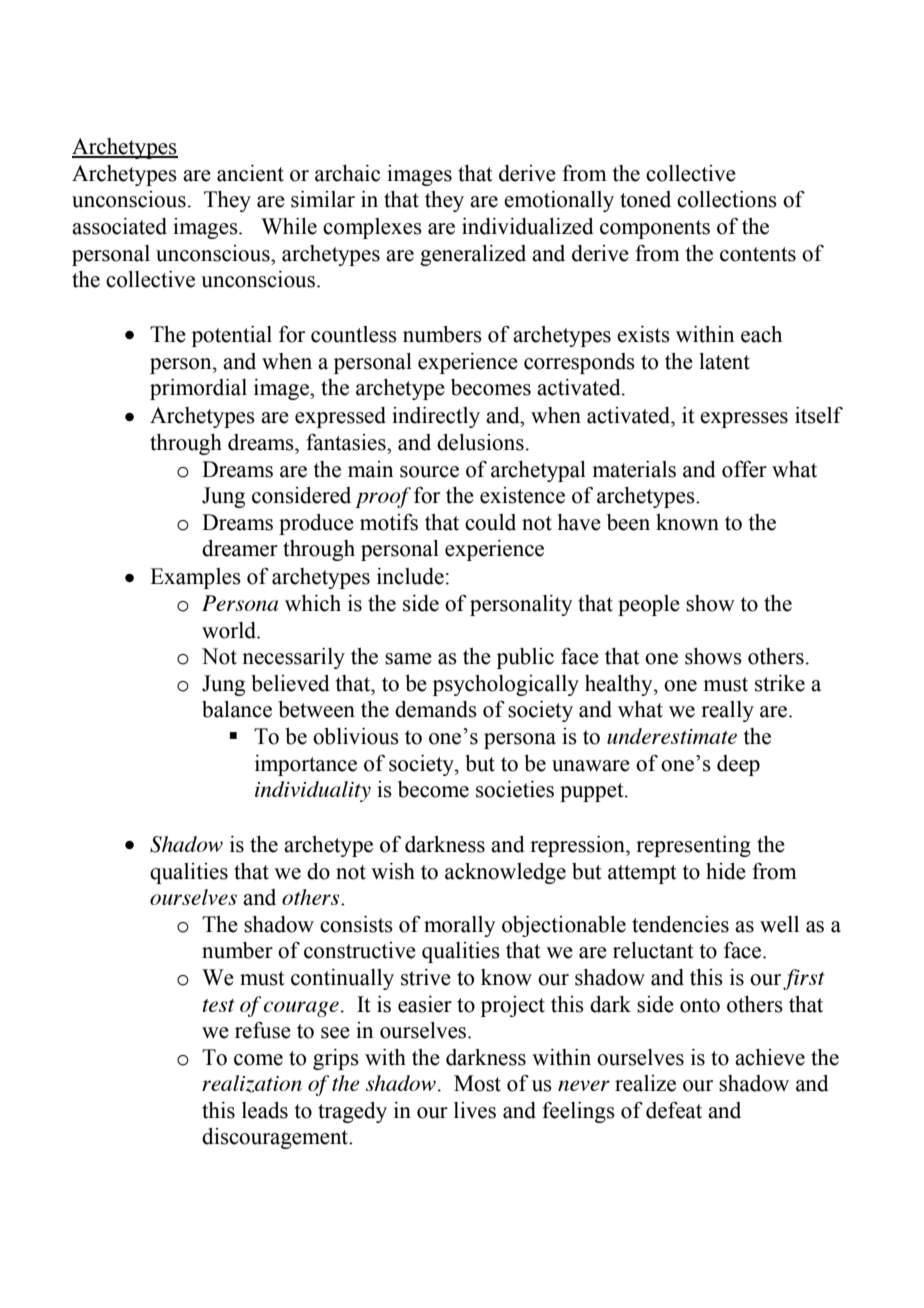 The image size is (924, 1308). Describe the element at coordinates (230, 630) in the document. I see `world` at that location.
